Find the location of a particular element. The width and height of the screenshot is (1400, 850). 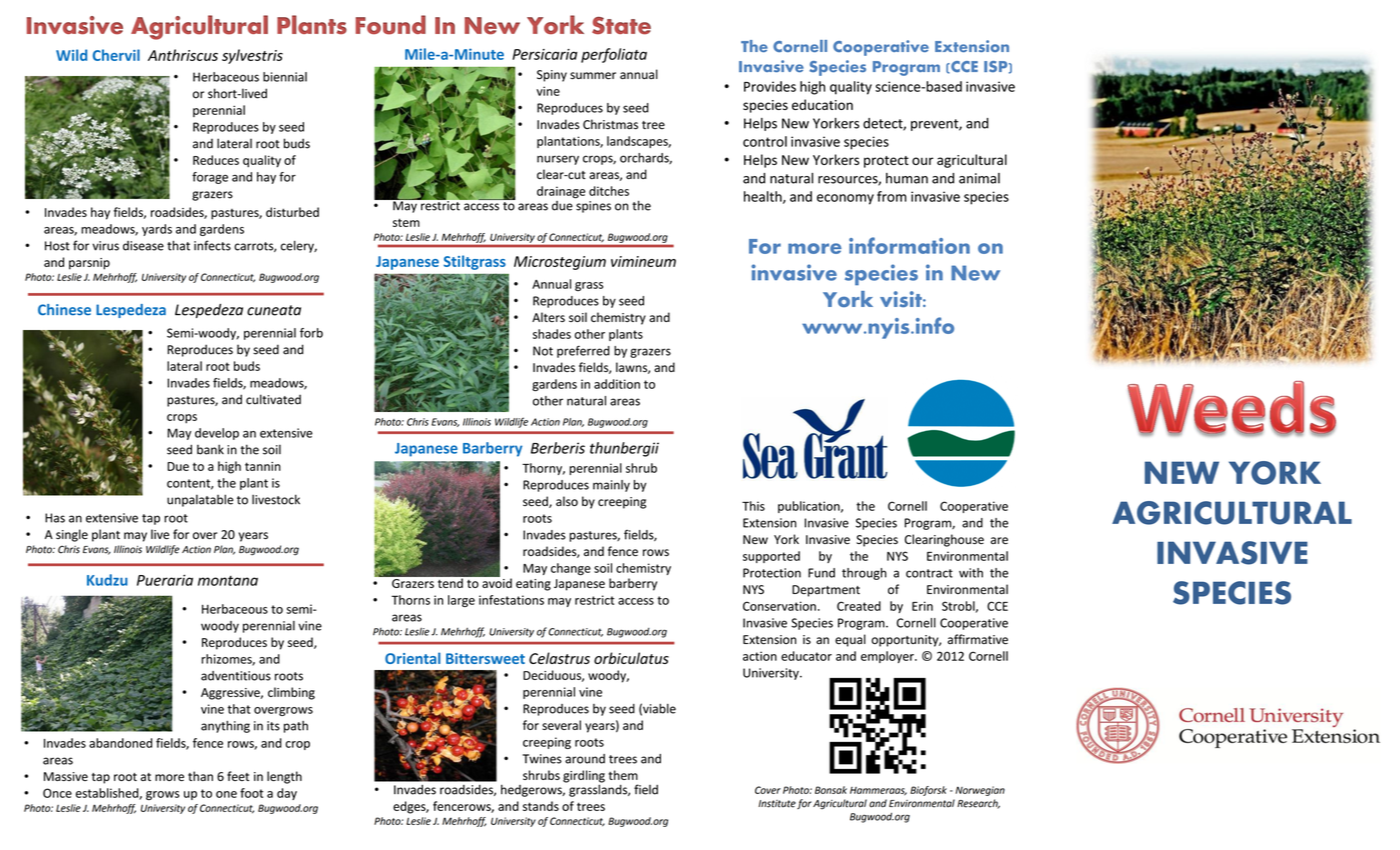

This is located at coordinates (753, 506).
